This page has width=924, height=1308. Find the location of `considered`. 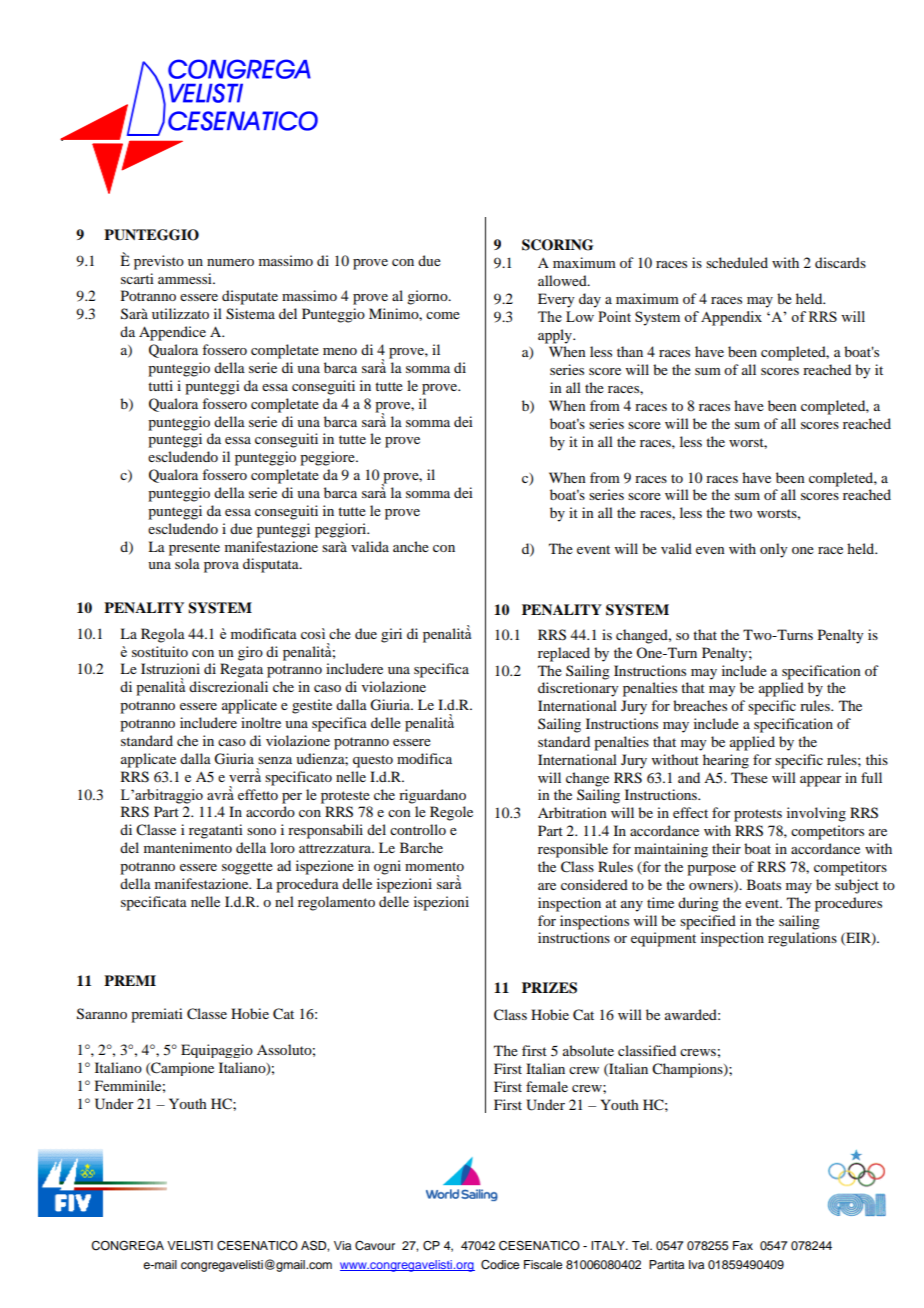

considered is located at coordinates (594, 884).
